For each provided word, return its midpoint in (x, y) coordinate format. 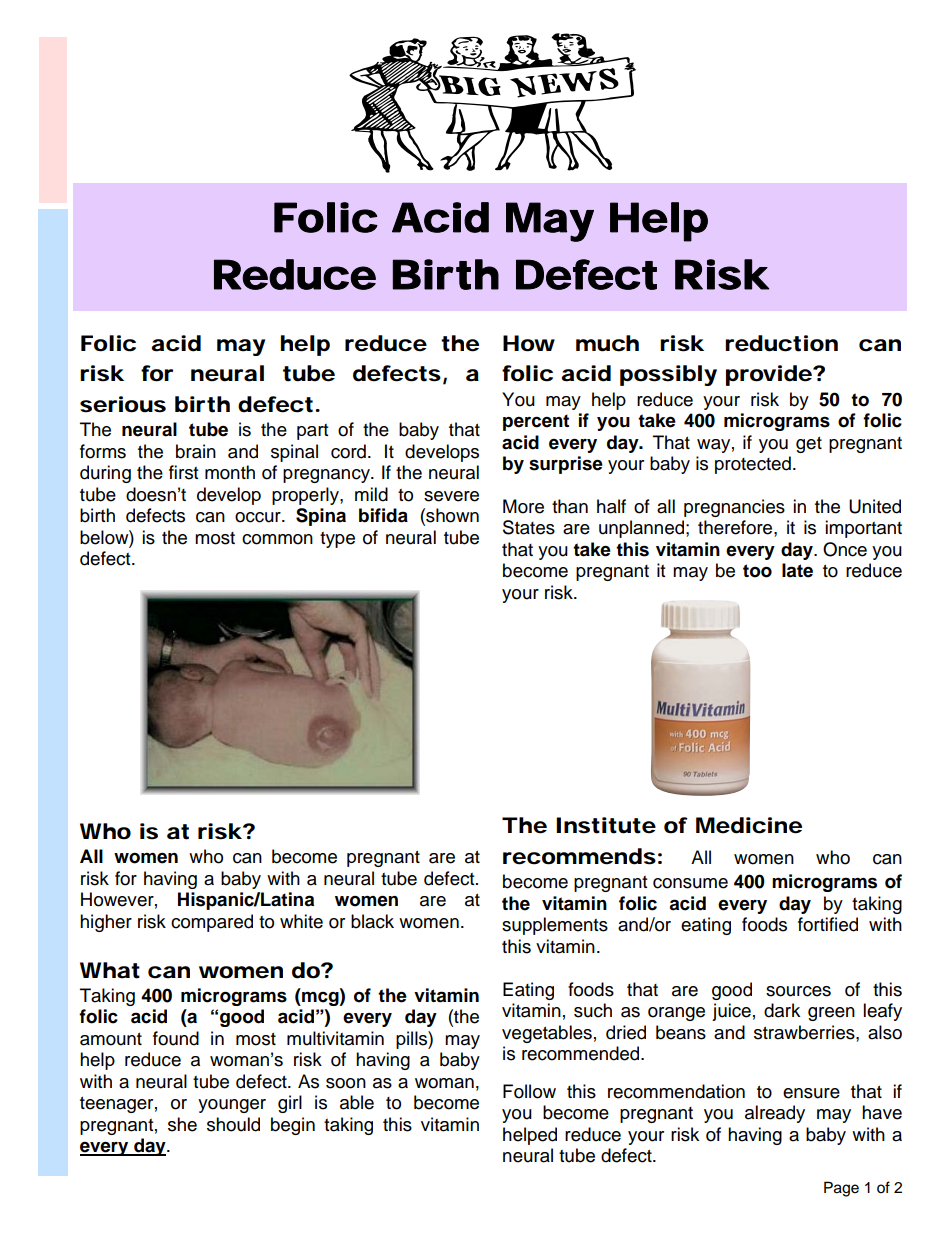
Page (841, 1189)
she (182, 1124)
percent (536, 422)
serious (123, 404)
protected (753, 465)
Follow (529, 1091)
